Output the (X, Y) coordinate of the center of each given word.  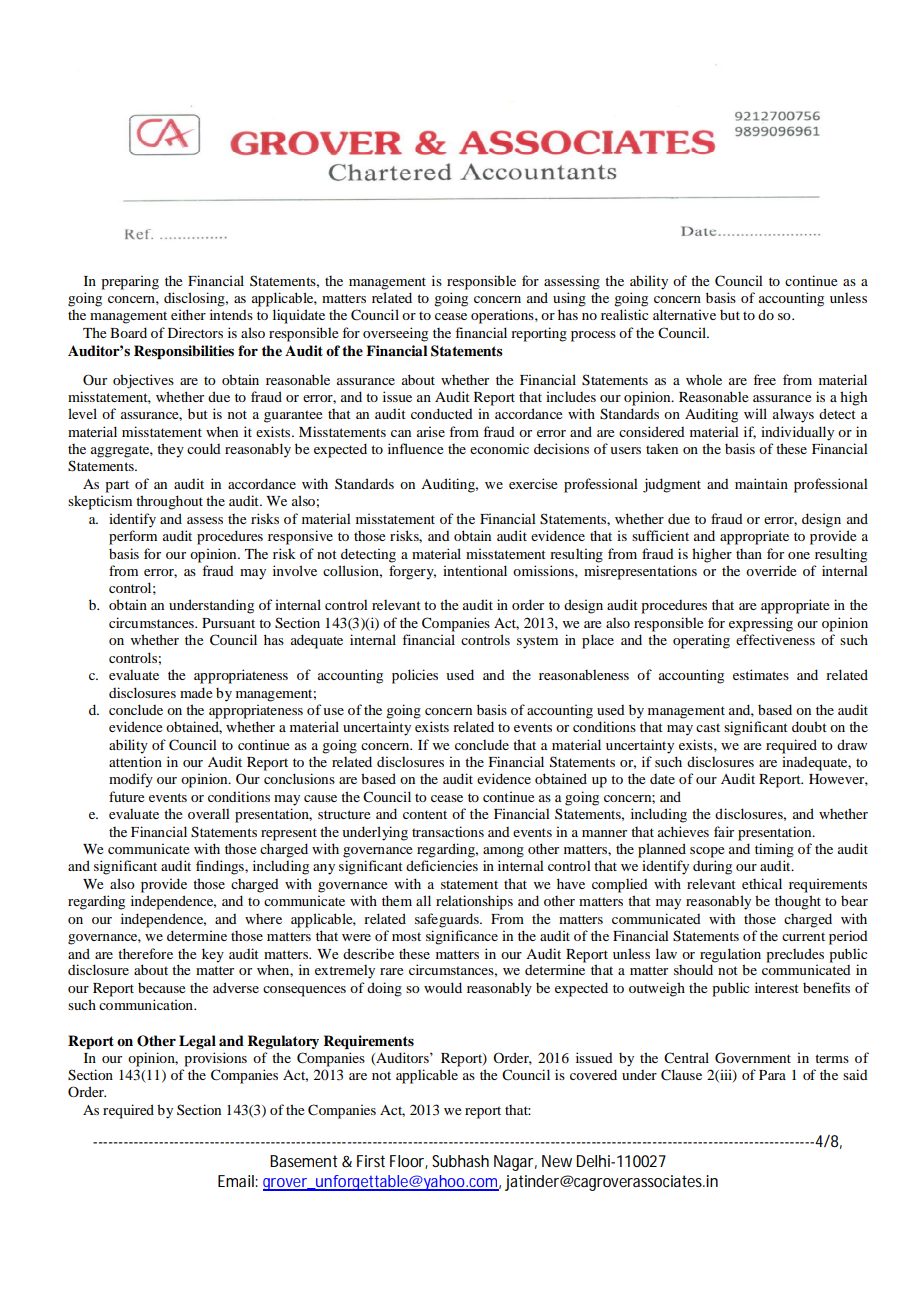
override (771, 570)
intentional (475, 570)
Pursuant (228, 623)
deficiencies (442, 865)
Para (772, 1075)
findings (221, 867)
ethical (762, 883)
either (188, 314)
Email (237, 1181)
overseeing (395, 334)
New (557, 1161)
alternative (684, 314)
